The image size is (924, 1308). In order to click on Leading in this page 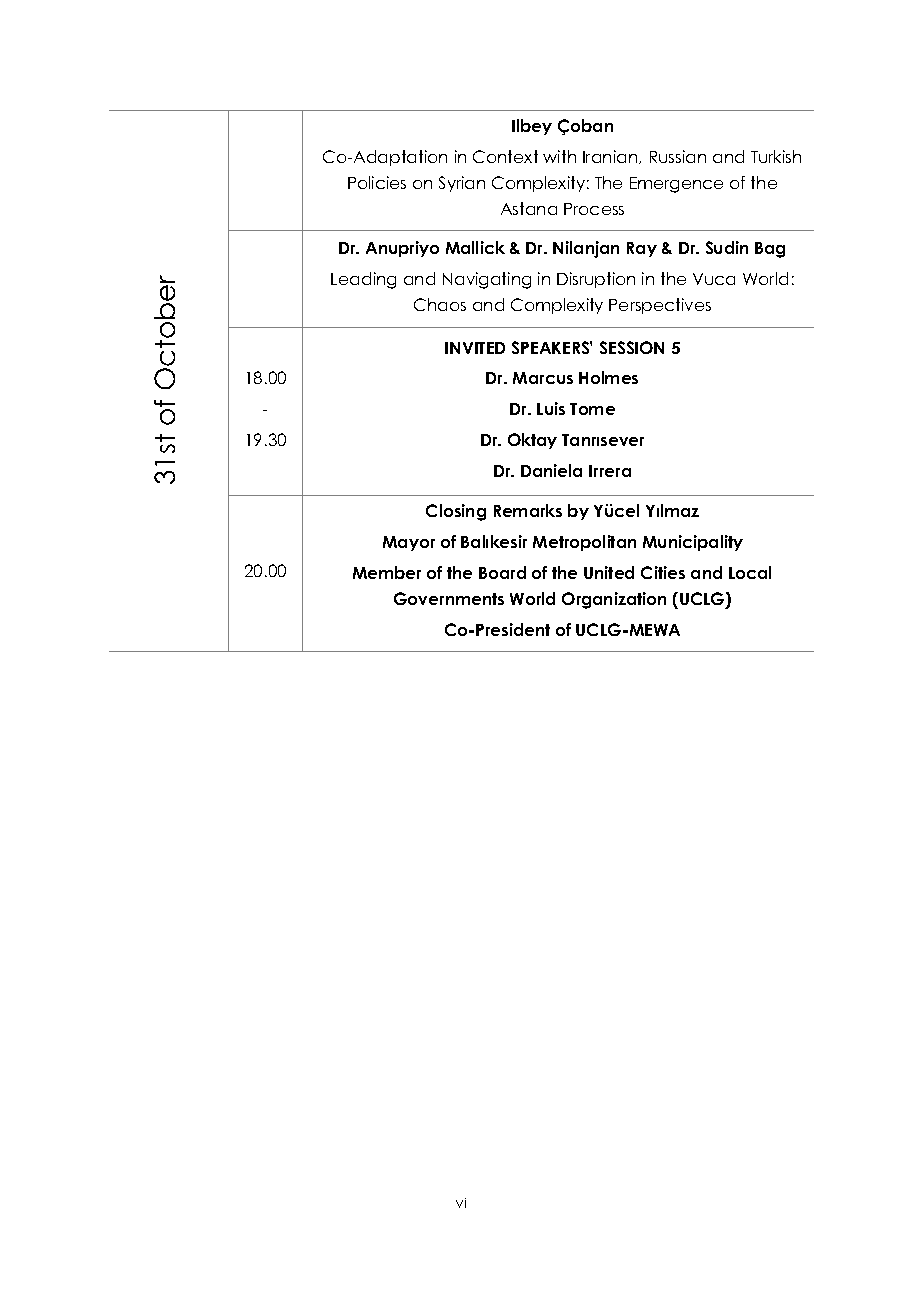, I will do `click(363, 280)`.
